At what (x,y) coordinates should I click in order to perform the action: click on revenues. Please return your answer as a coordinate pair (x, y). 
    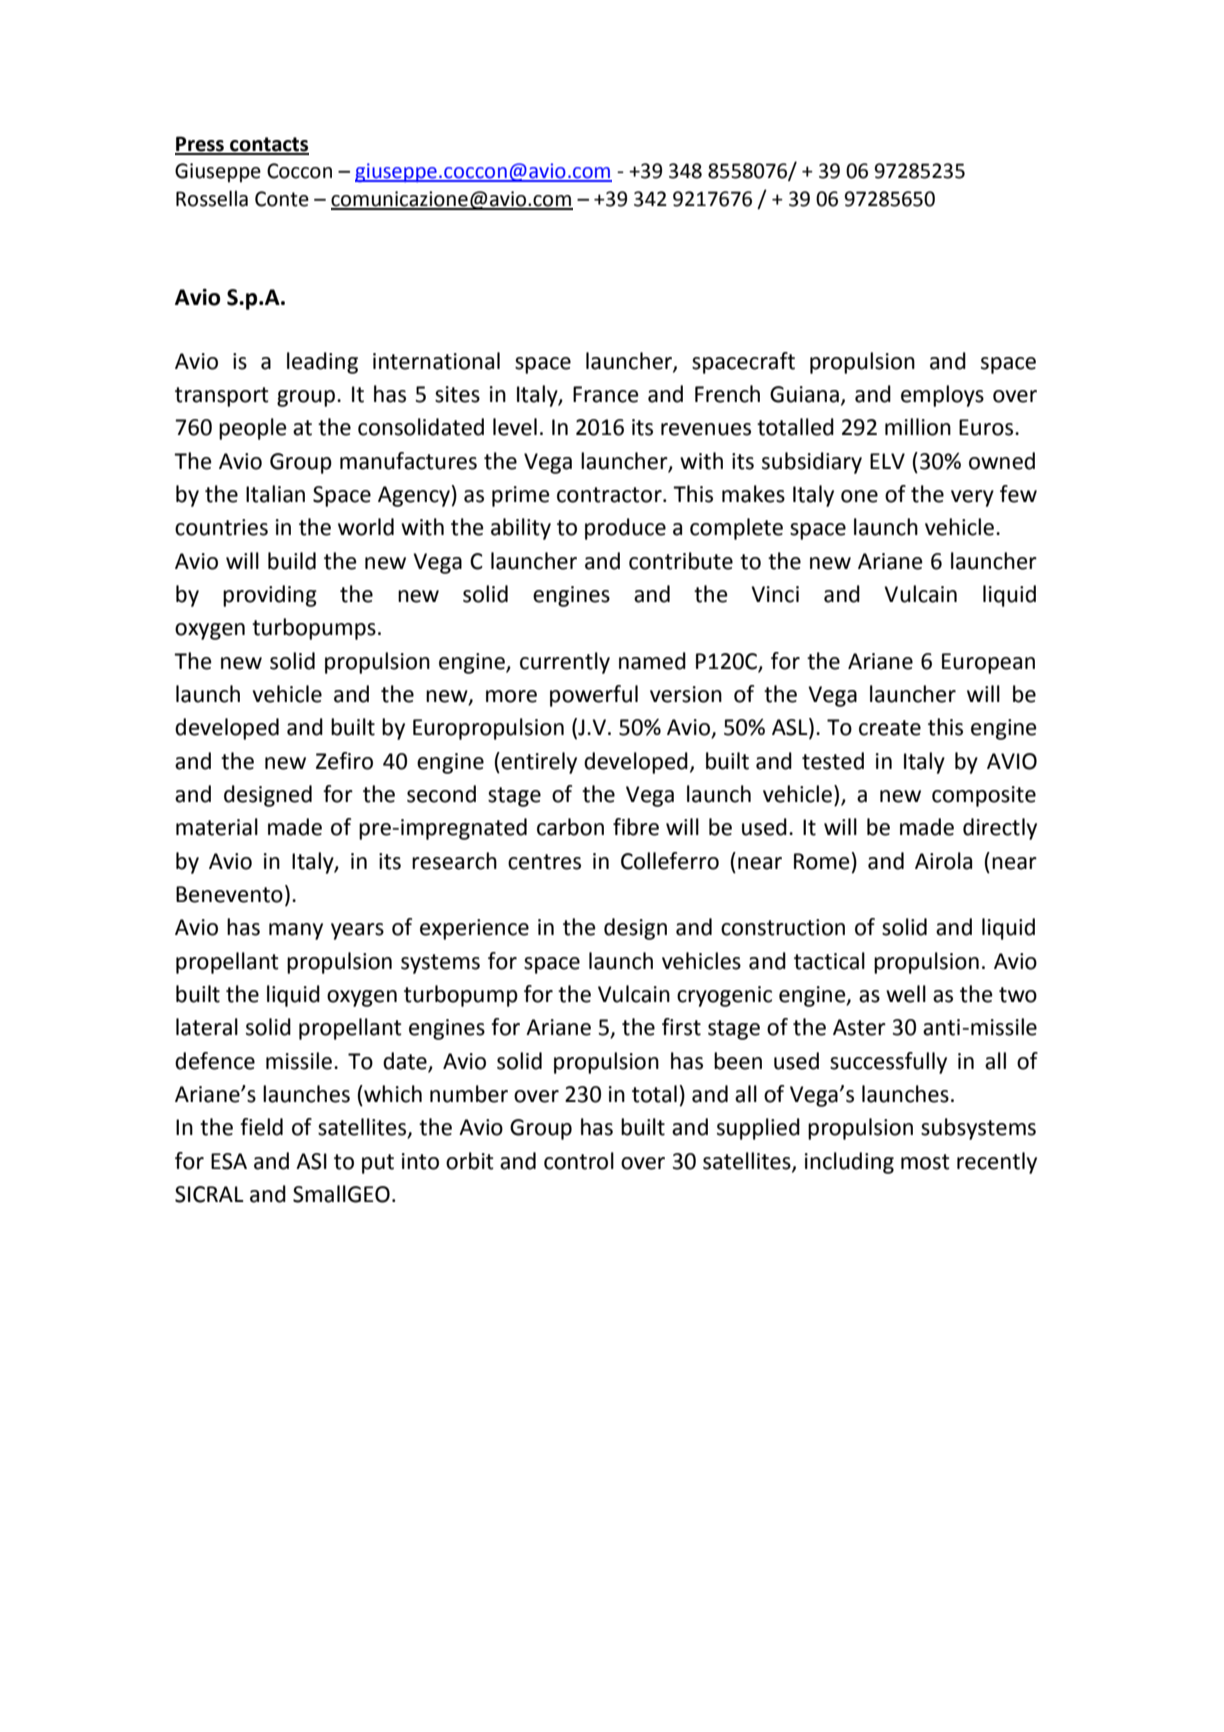
    Looking at the image, I should click on (706, 429).
